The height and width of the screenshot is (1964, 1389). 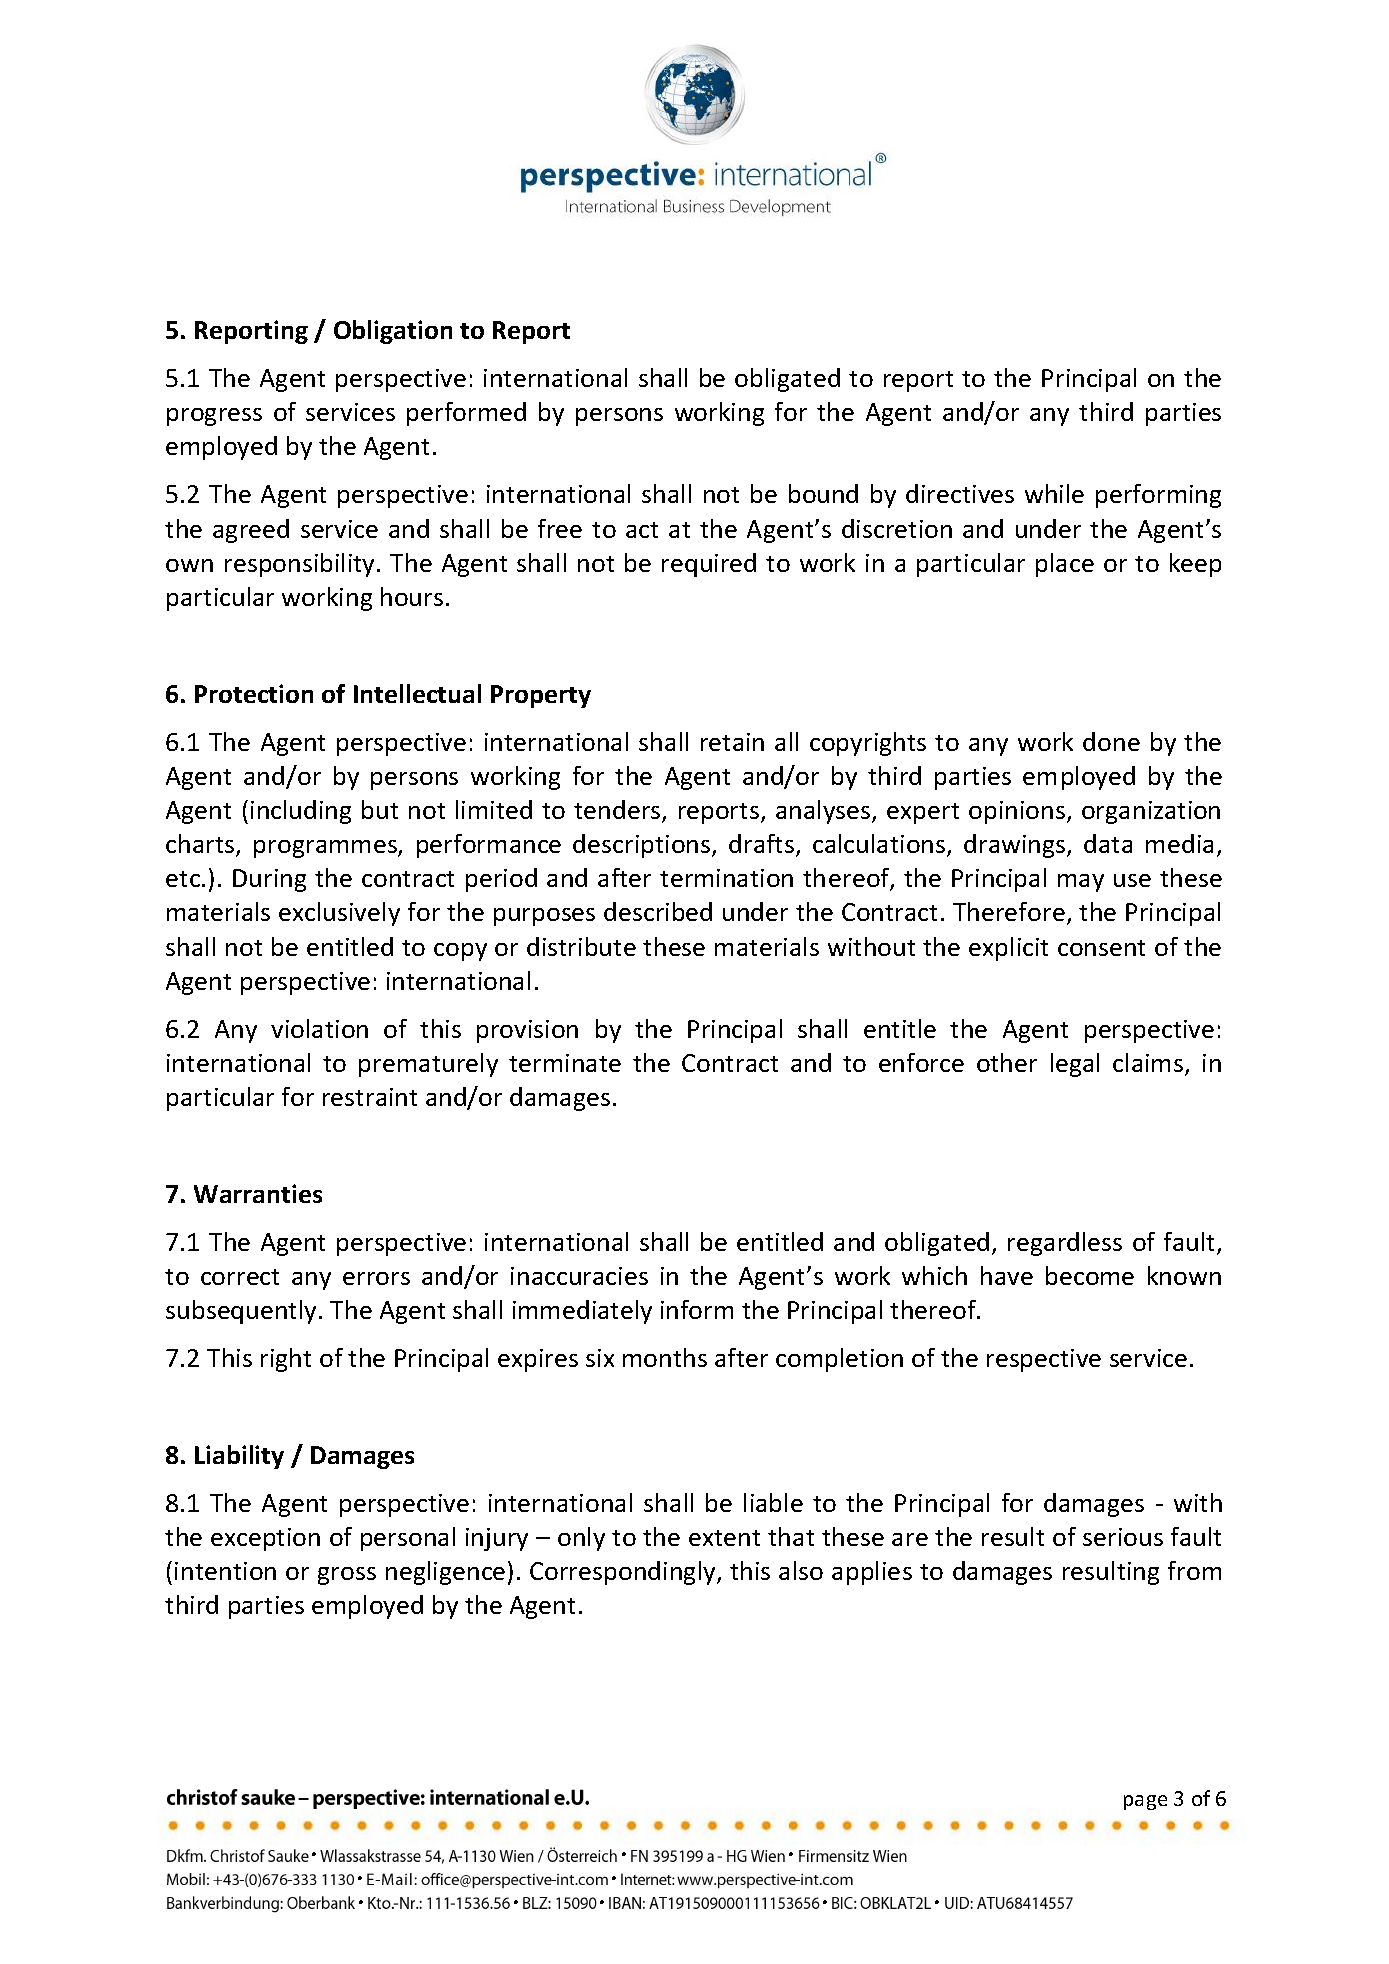 I want to click on Protection, so click(x=254, y=693).
